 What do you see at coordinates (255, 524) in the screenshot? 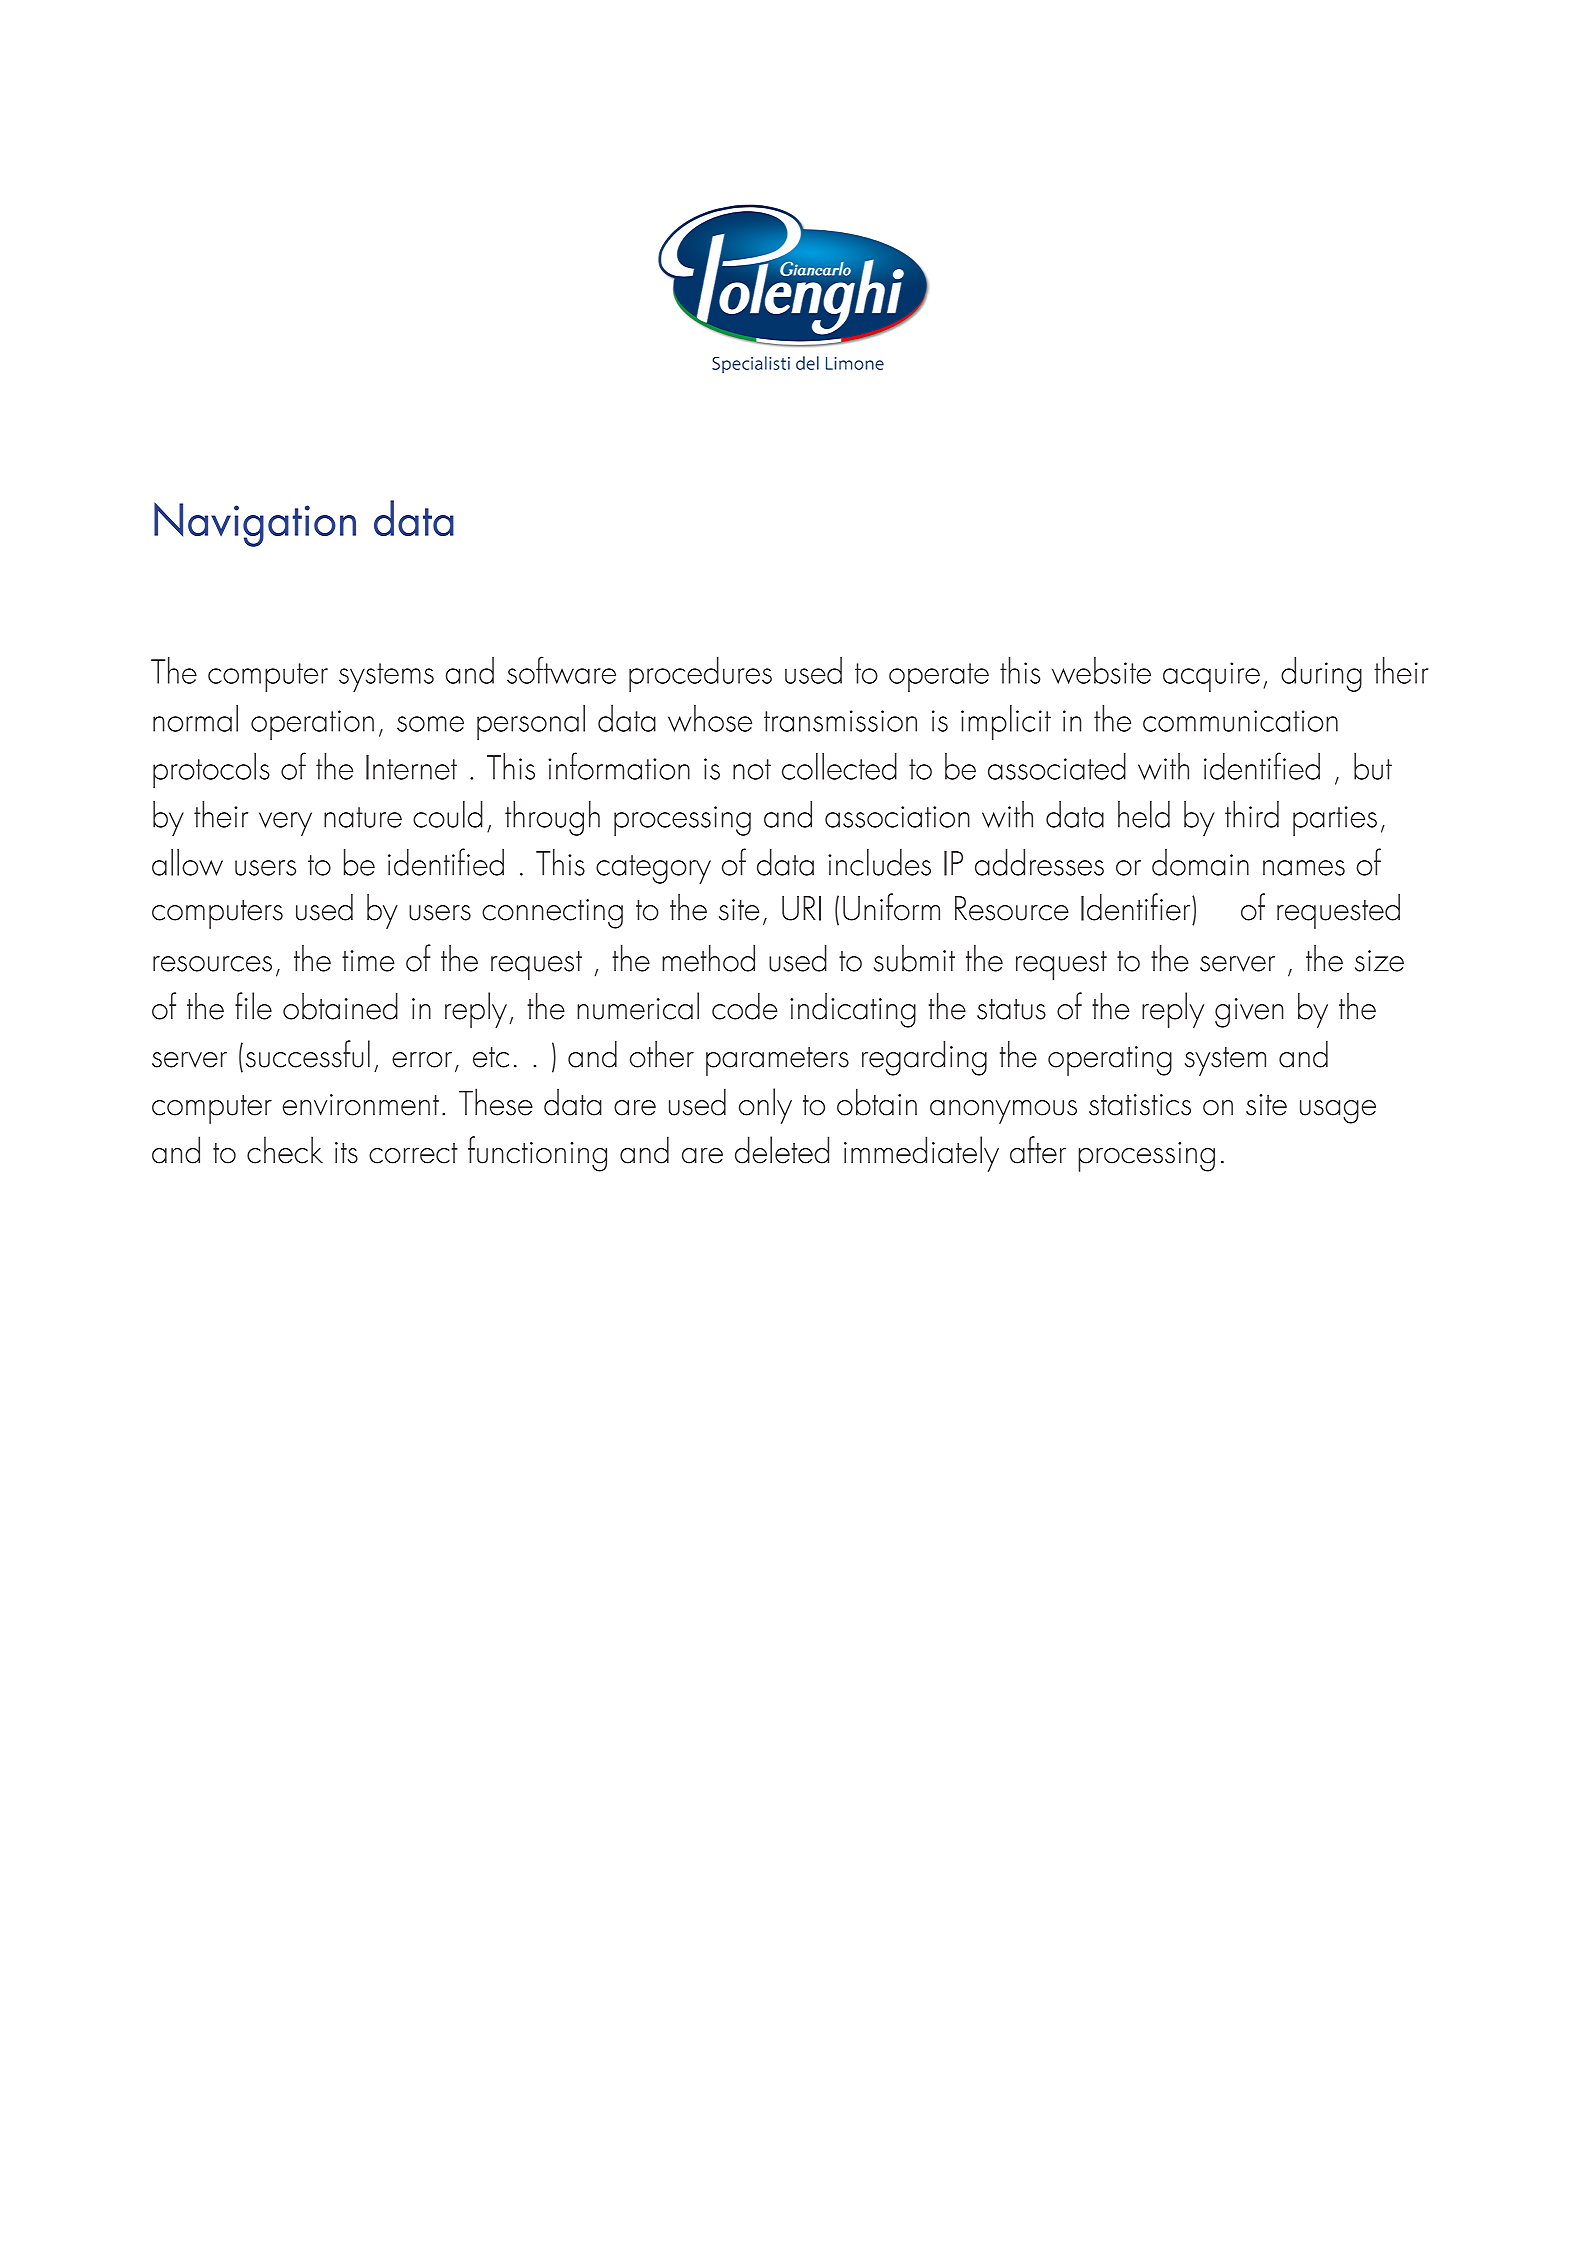
I see `Navigation` at bounding box center [255, 524].
